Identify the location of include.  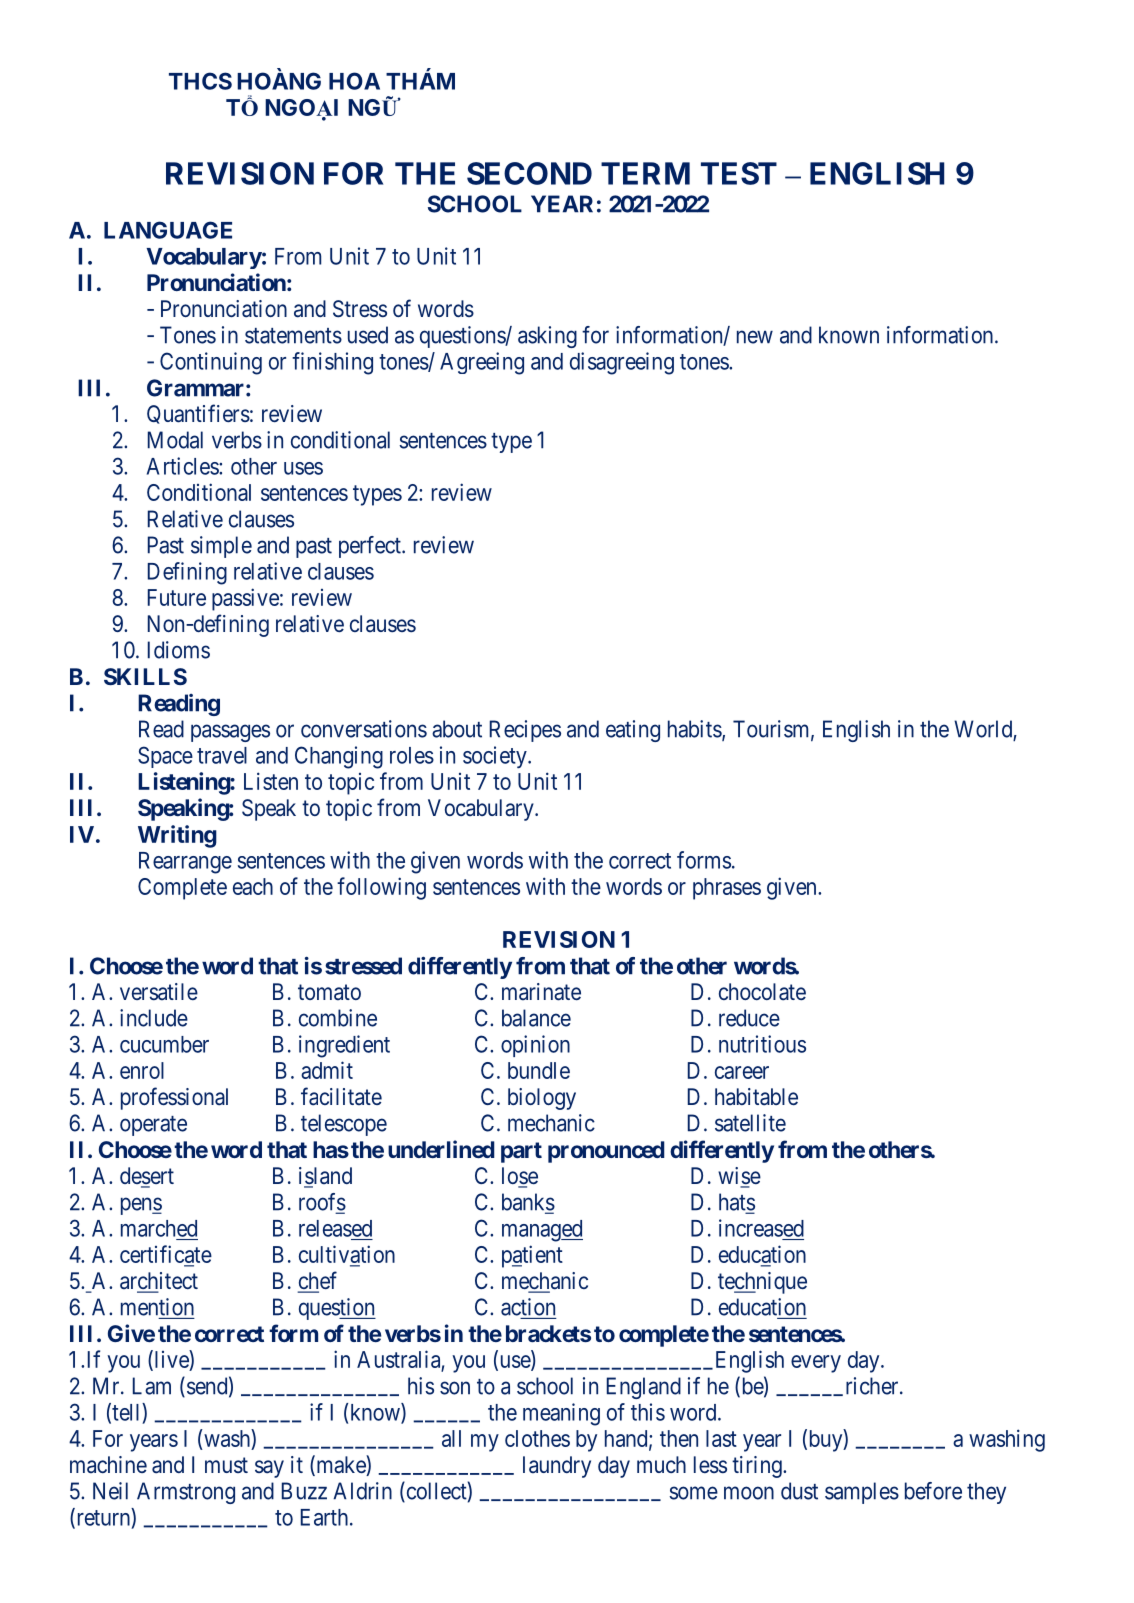
(154, 1018).
